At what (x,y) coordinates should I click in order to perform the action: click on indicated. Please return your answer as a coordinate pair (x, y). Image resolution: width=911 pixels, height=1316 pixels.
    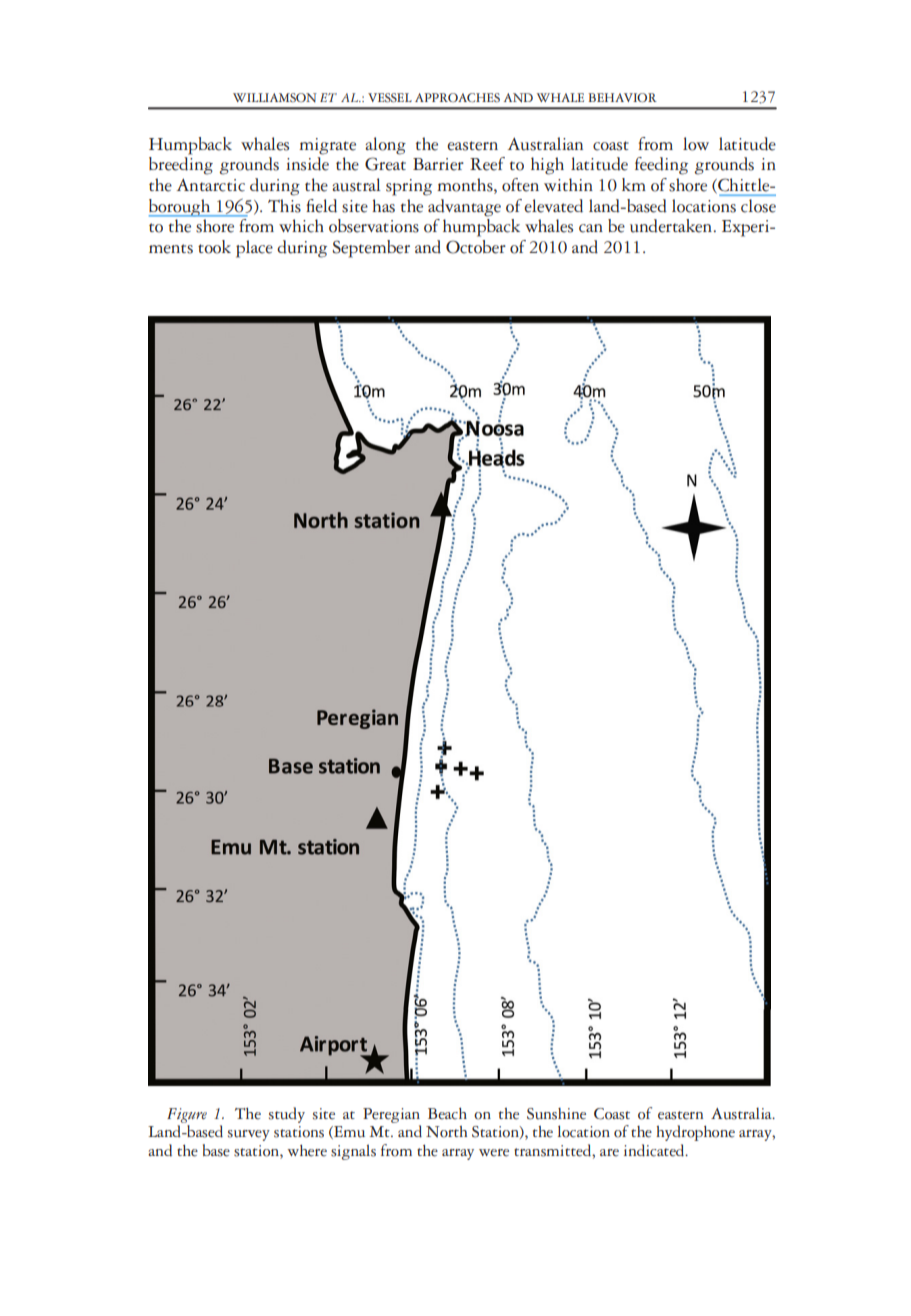
    Looking at the image, I should click on (655, 1150).
